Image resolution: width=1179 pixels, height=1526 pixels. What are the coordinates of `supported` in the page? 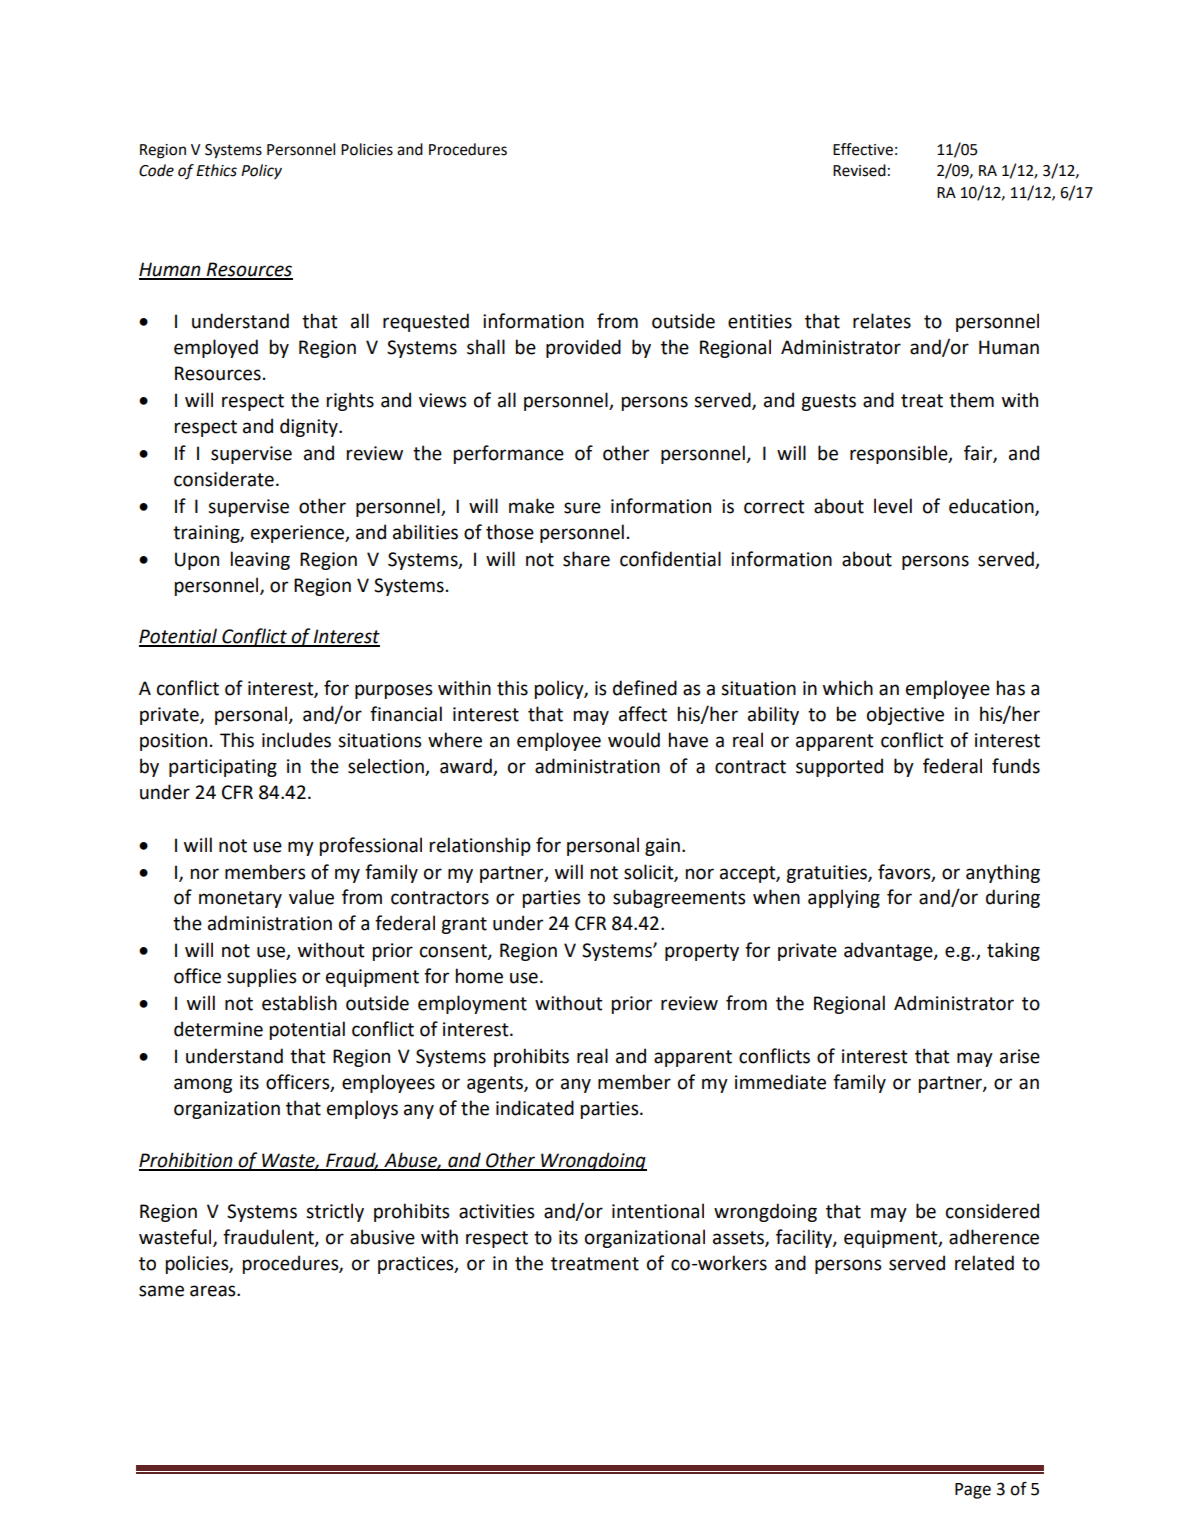 It's located at (839, 767).
